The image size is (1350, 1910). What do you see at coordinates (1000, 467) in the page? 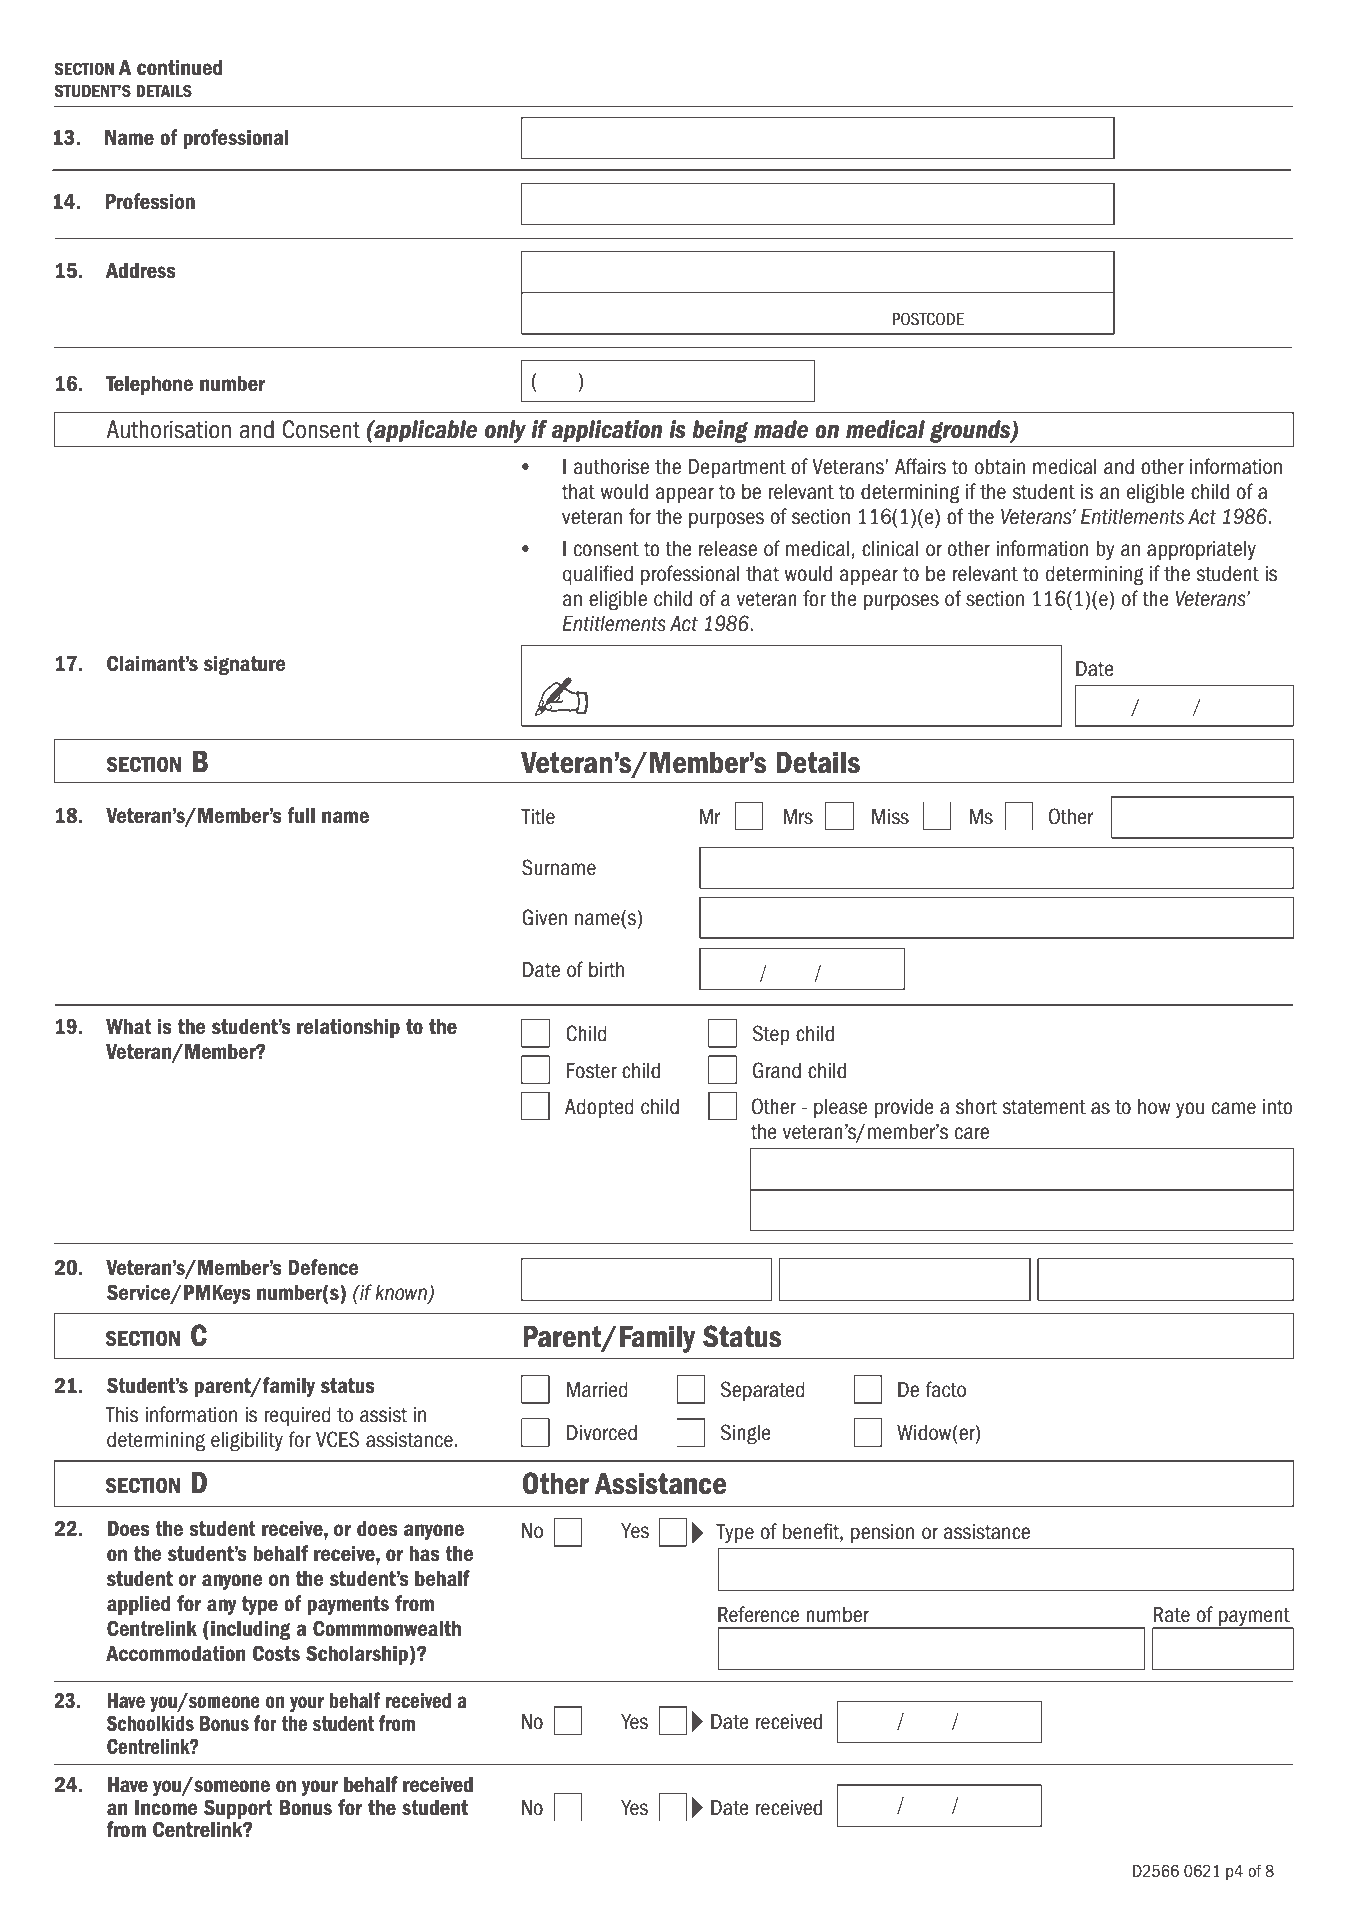
I see `obtain` at bounding box center [1000, 467].
